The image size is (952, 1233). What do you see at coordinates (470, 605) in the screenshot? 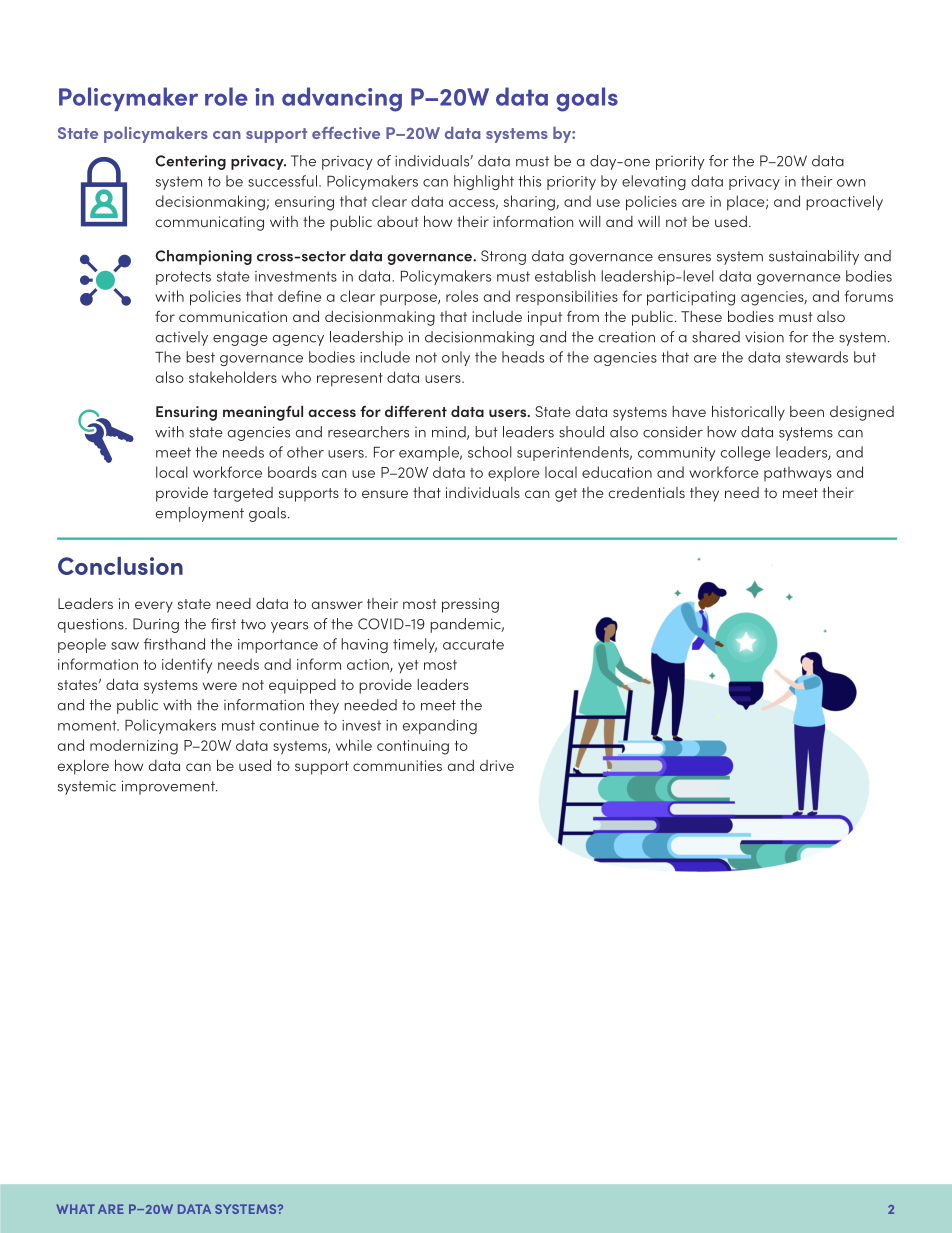
I see `pressing` at bounding box center [470, 605].
